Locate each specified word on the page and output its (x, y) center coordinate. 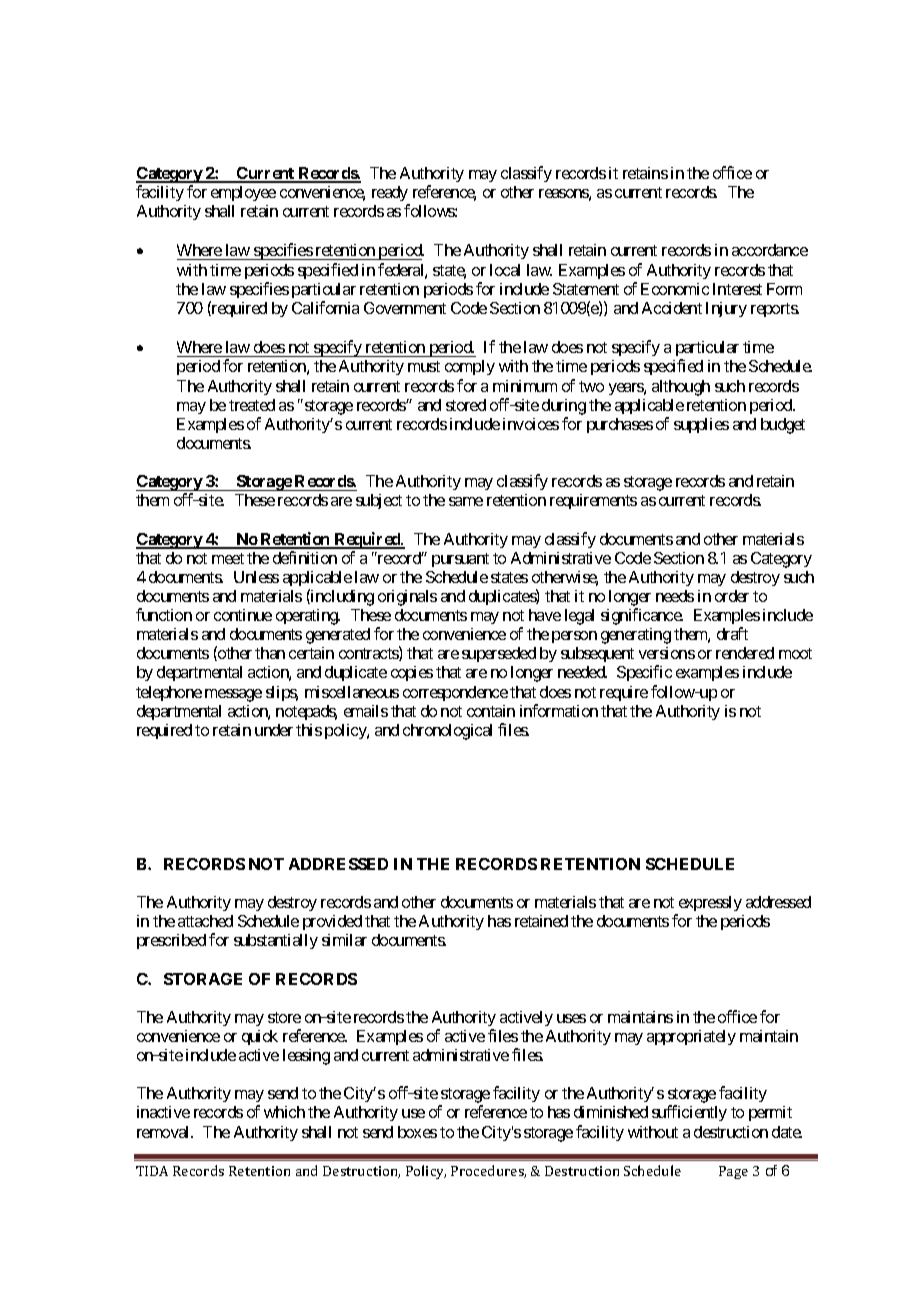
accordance (770, 250)
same (466, 501)
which (284, 1112)
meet (228, 558)
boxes (417, 1132)
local (505, 270)
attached (205, 921)
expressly (709, 905)
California (325, 307)
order (732, 596)
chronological (447, 732)
